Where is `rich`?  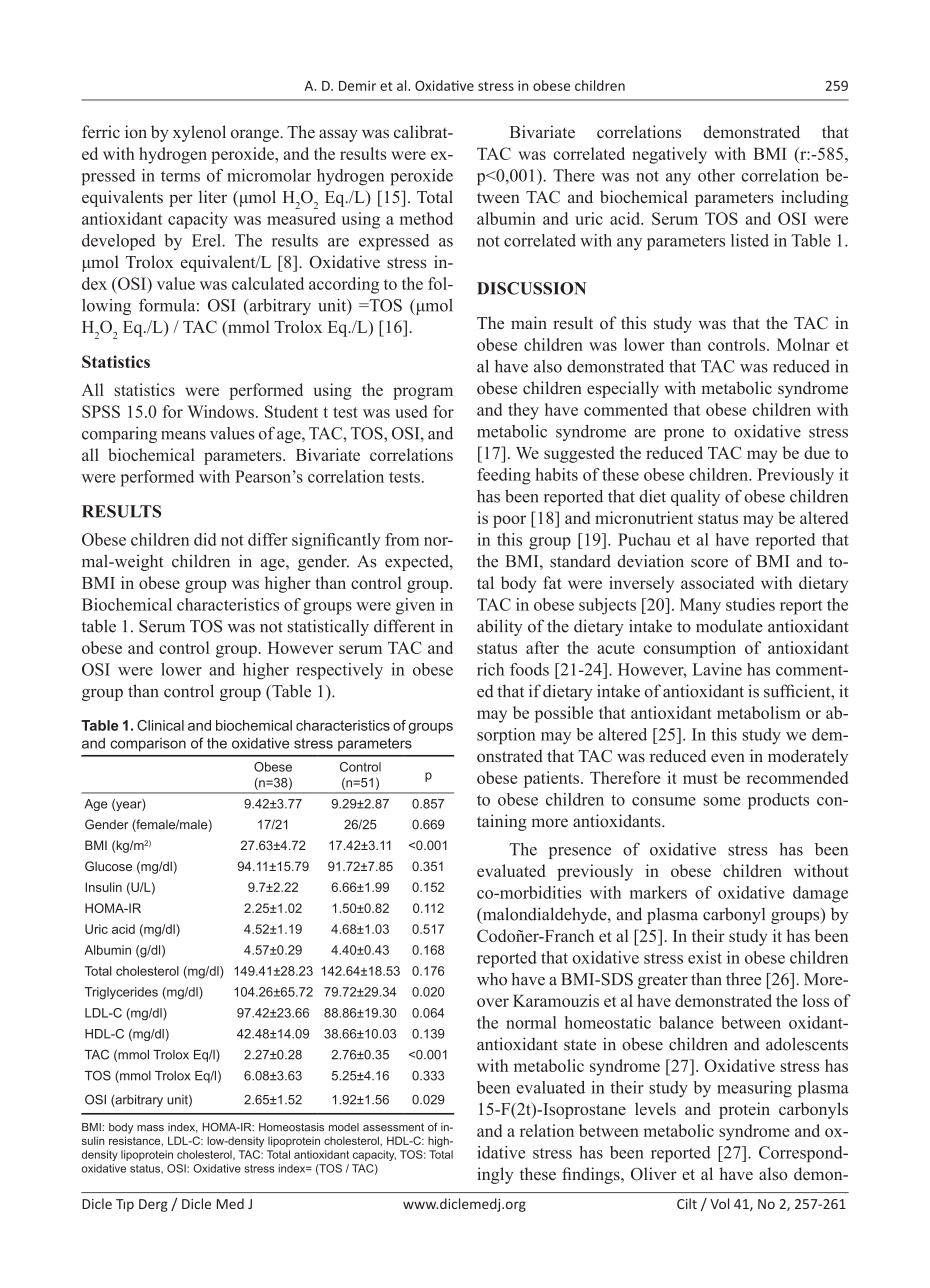
rich is located at coordinates (490, 669).
